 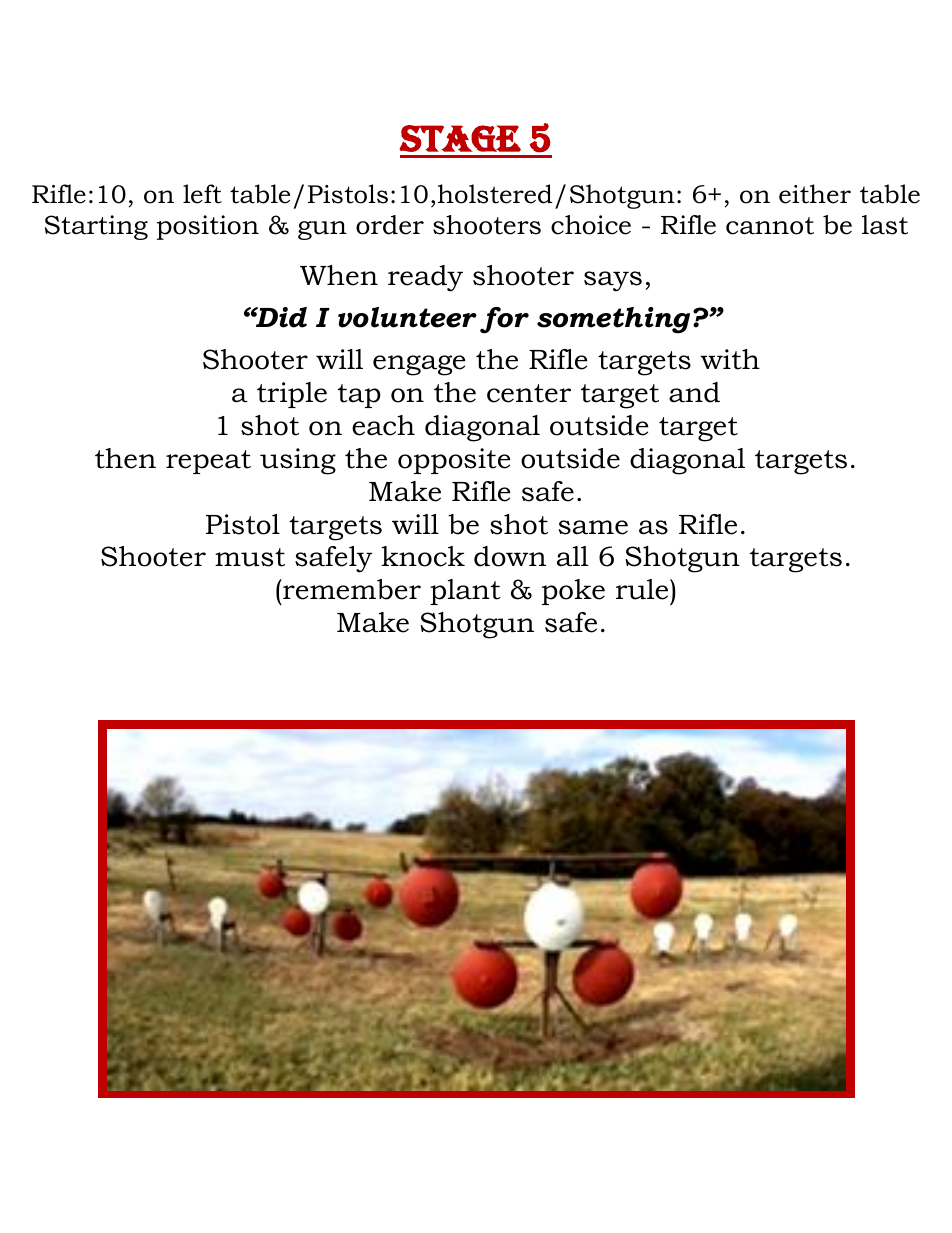 What do you see at coordinates (815, 194) in the screenshot?
I see `either` at bounding box center [815, 194].
